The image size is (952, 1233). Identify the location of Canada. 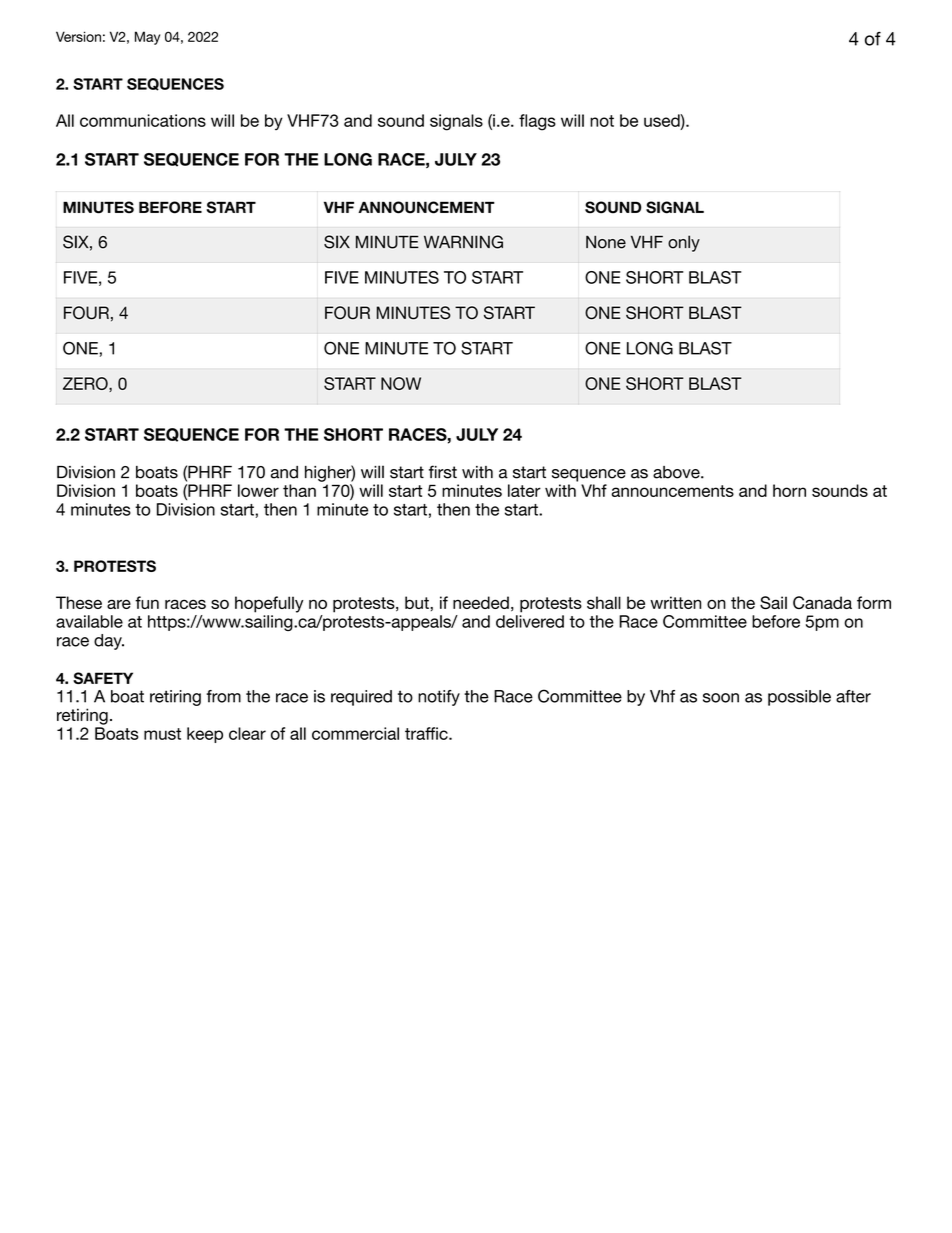
(822, 602).
